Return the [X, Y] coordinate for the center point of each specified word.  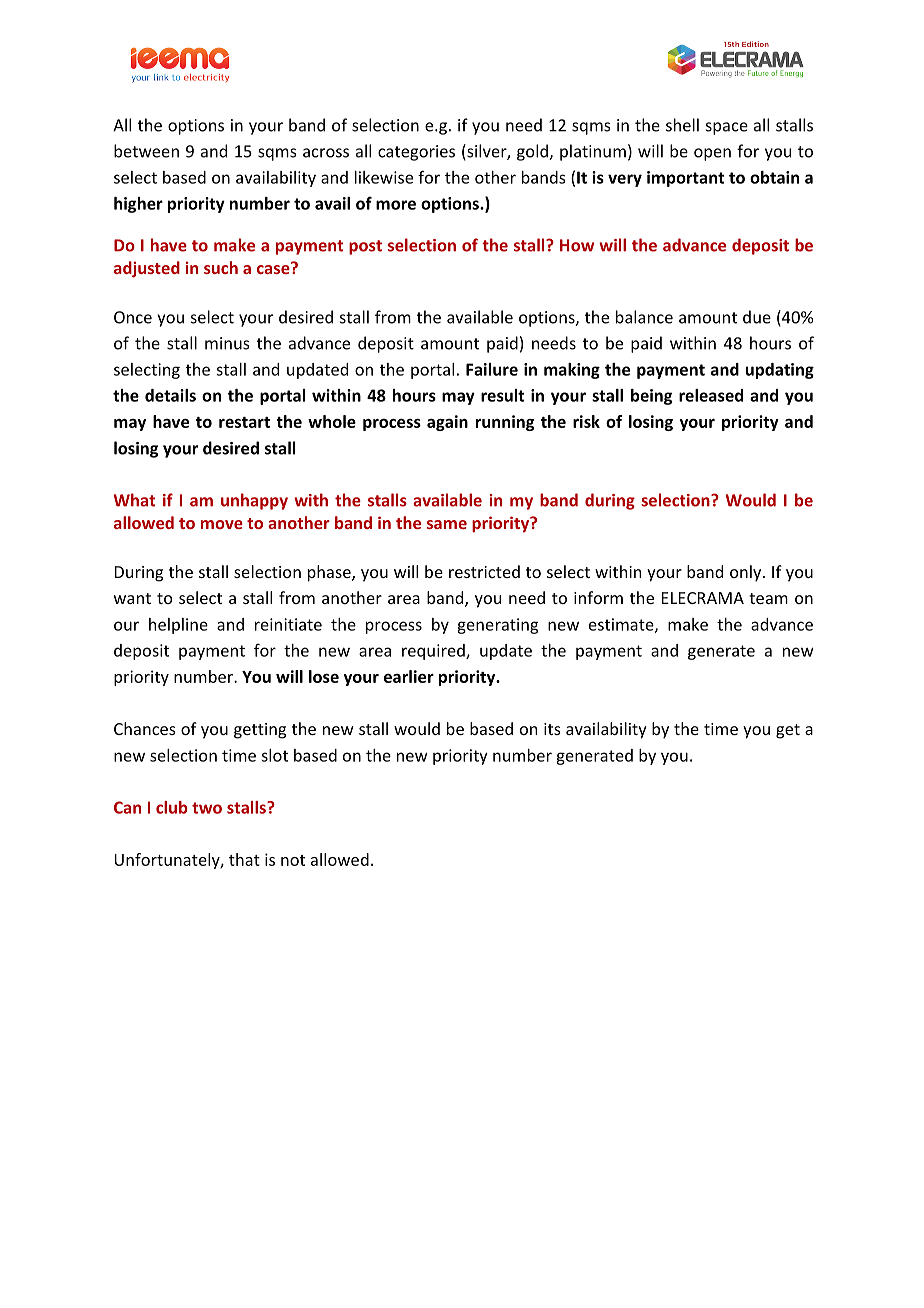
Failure [492, 369]
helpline [178, 626]
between [146, 151]
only [747, 573]
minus [227, 343]
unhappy [254, 501]
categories [416, 153]
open [712, 154]
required [434, 652]
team [768, 598]
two [207, 808]
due [757, 317]
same [447, 524]
